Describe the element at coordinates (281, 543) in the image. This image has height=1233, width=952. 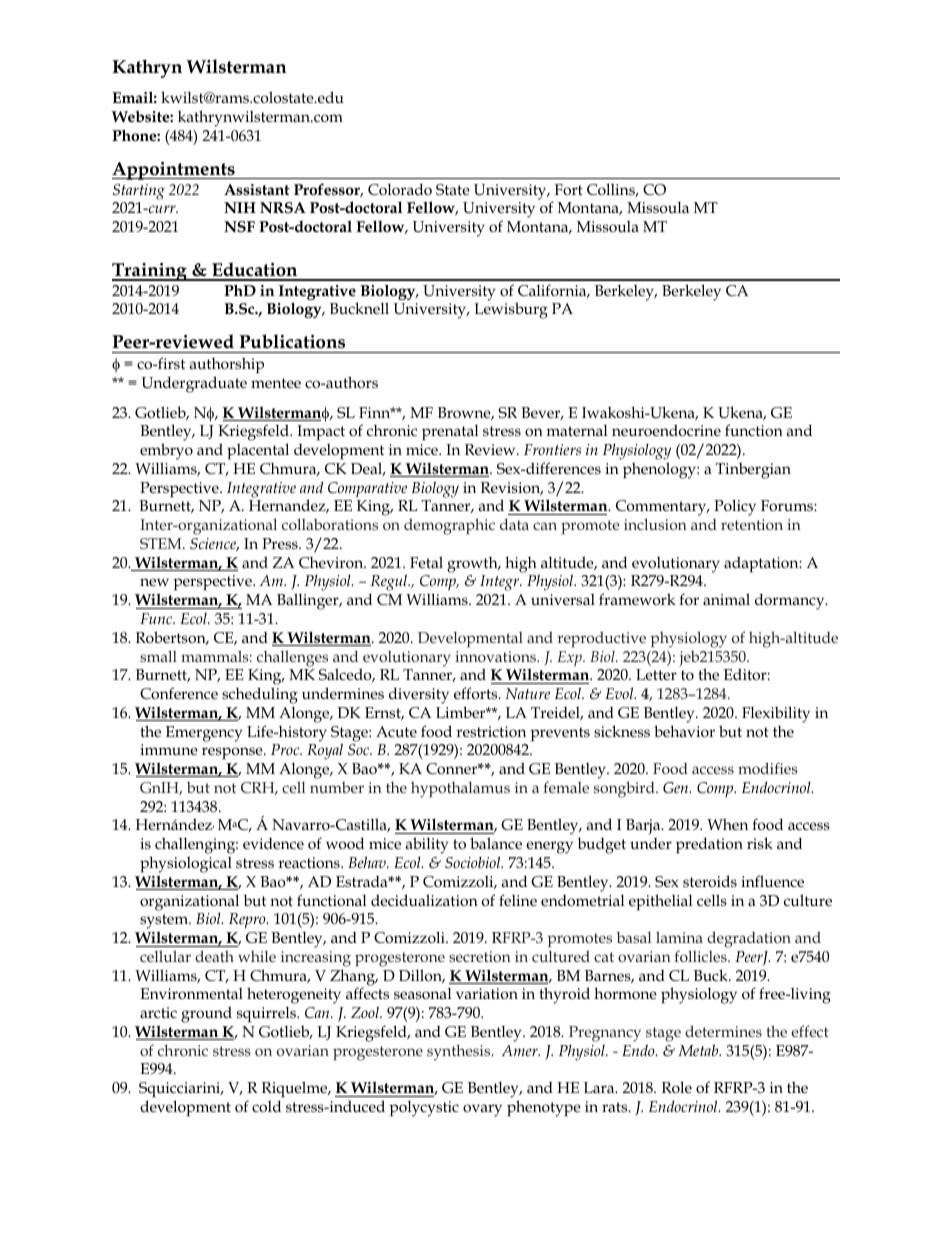
I see `Press` at that location.
